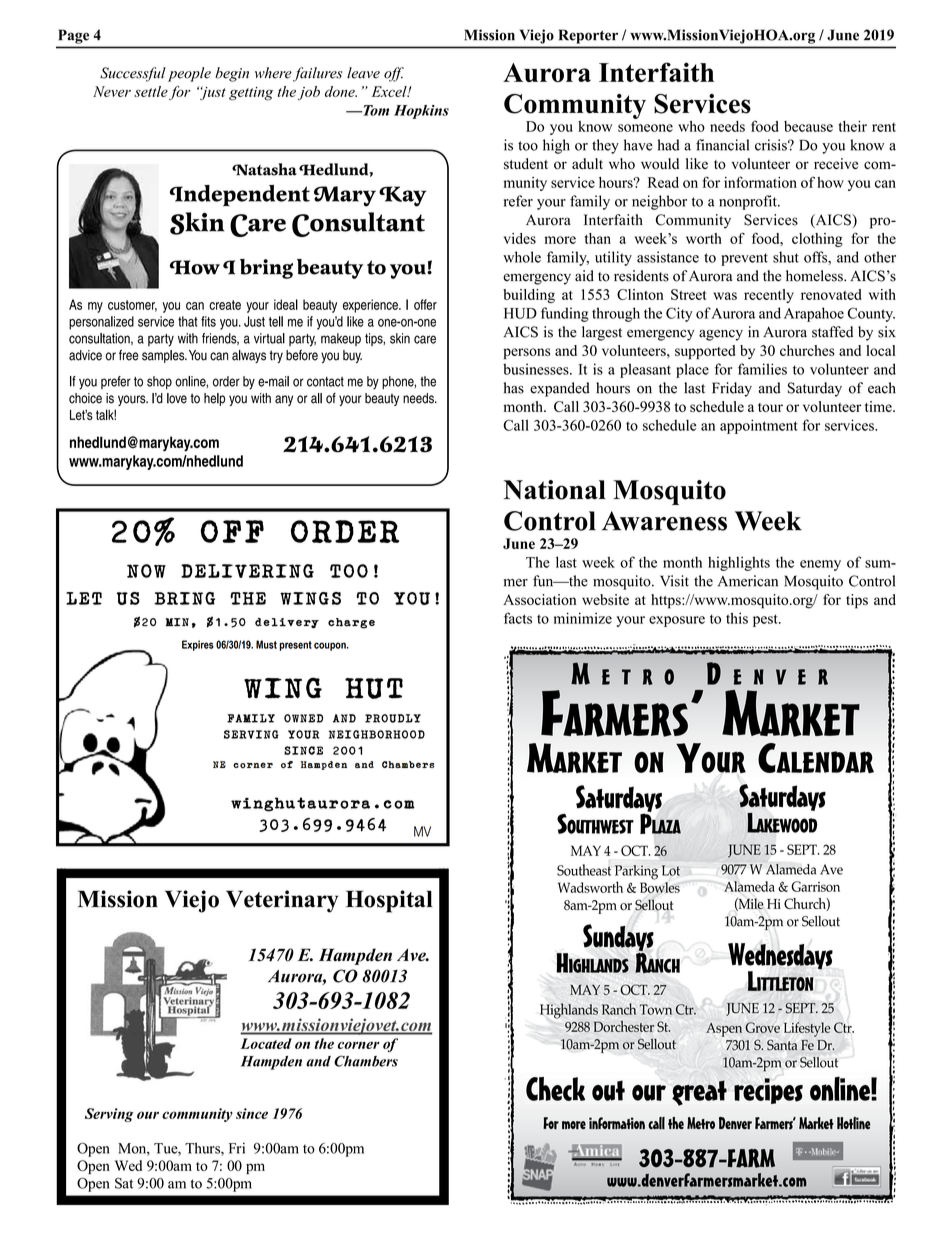  Describe the element at coordinates (820, 565) in the document. I see `enemy` at that location.
